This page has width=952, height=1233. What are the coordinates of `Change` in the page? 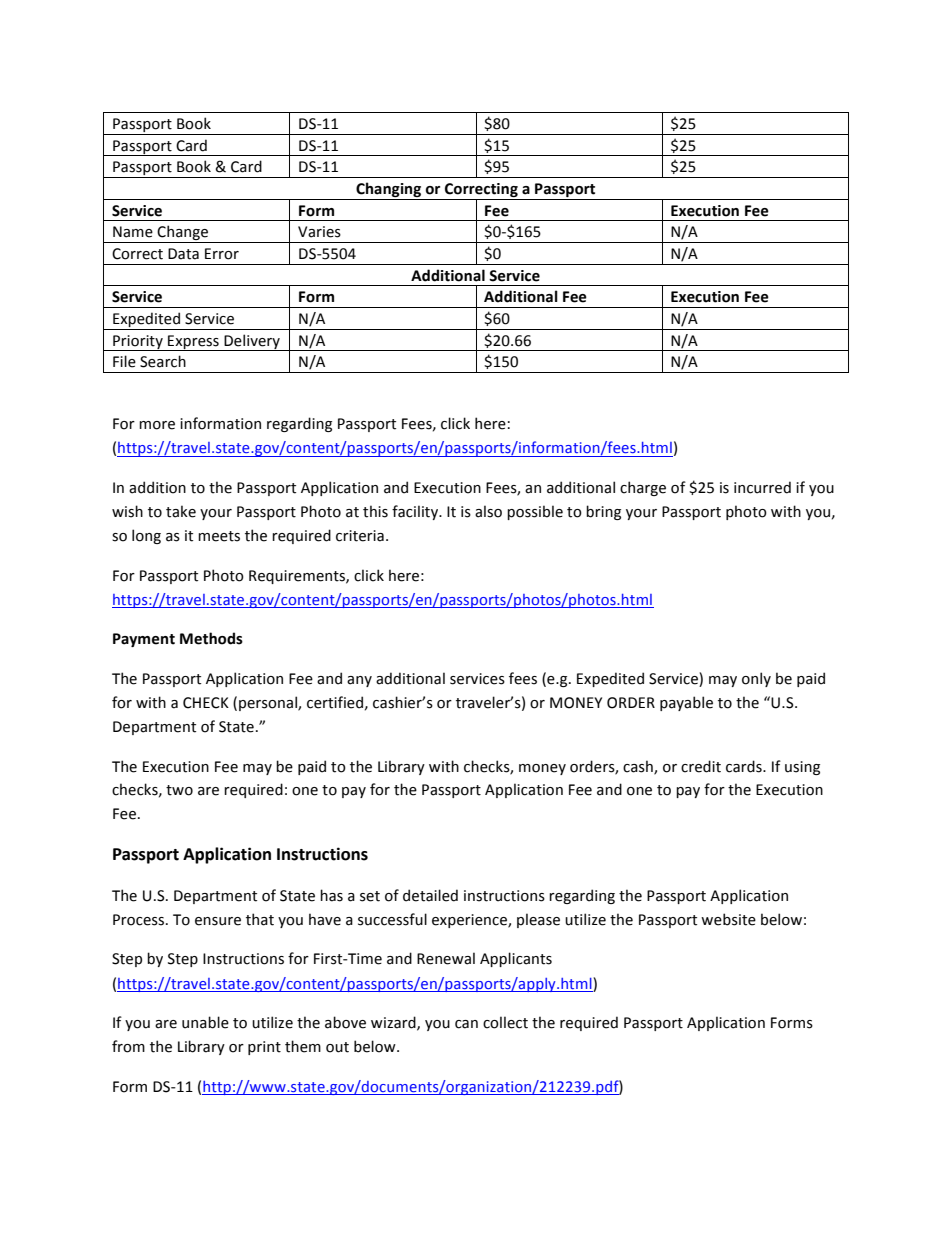 It's located at (183, 234).
